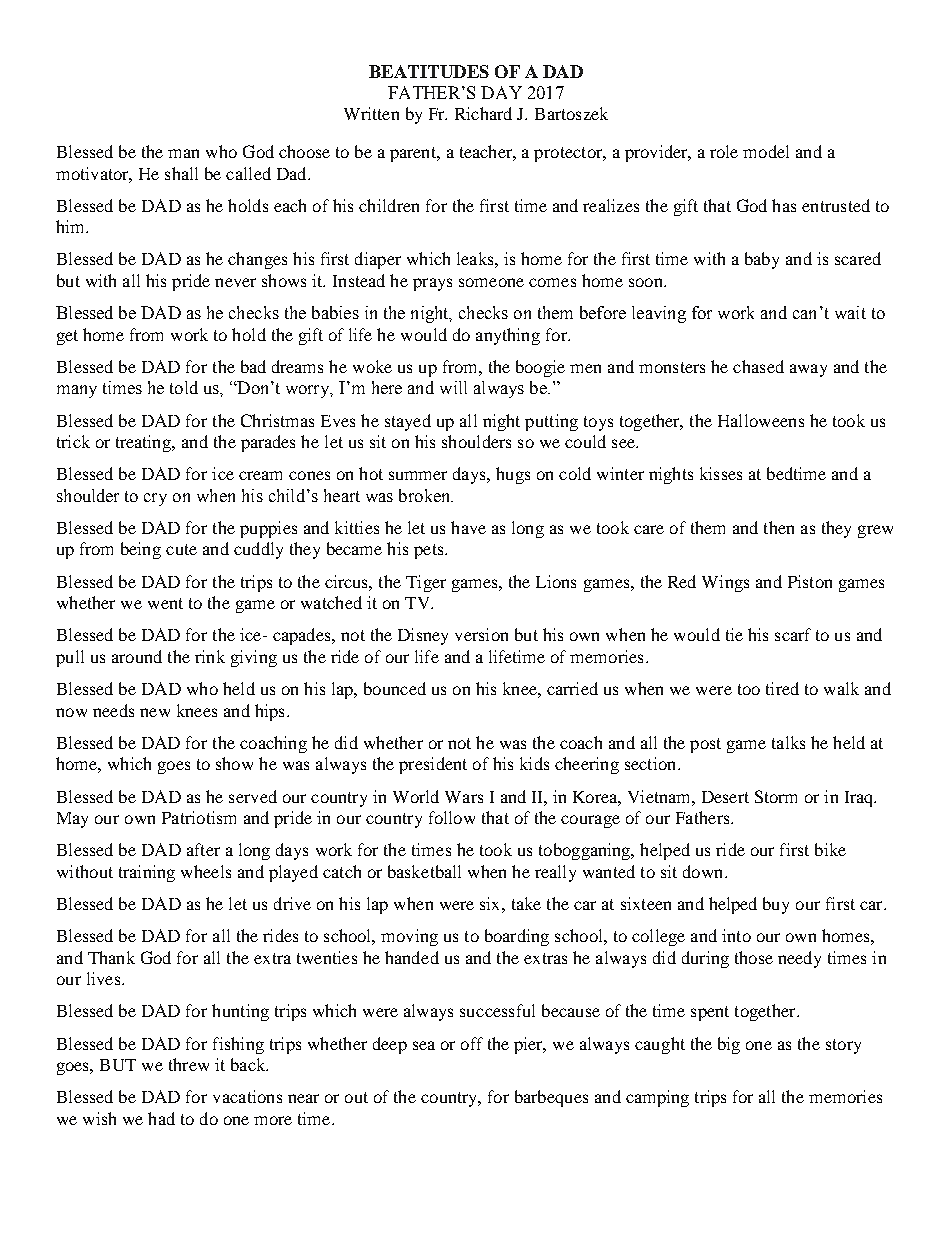 This screenshot has height=1233, width=952. What do you see at coordinates (776, 905) in the screenshot?
I see `buy` at bounding box center [776, 905].
